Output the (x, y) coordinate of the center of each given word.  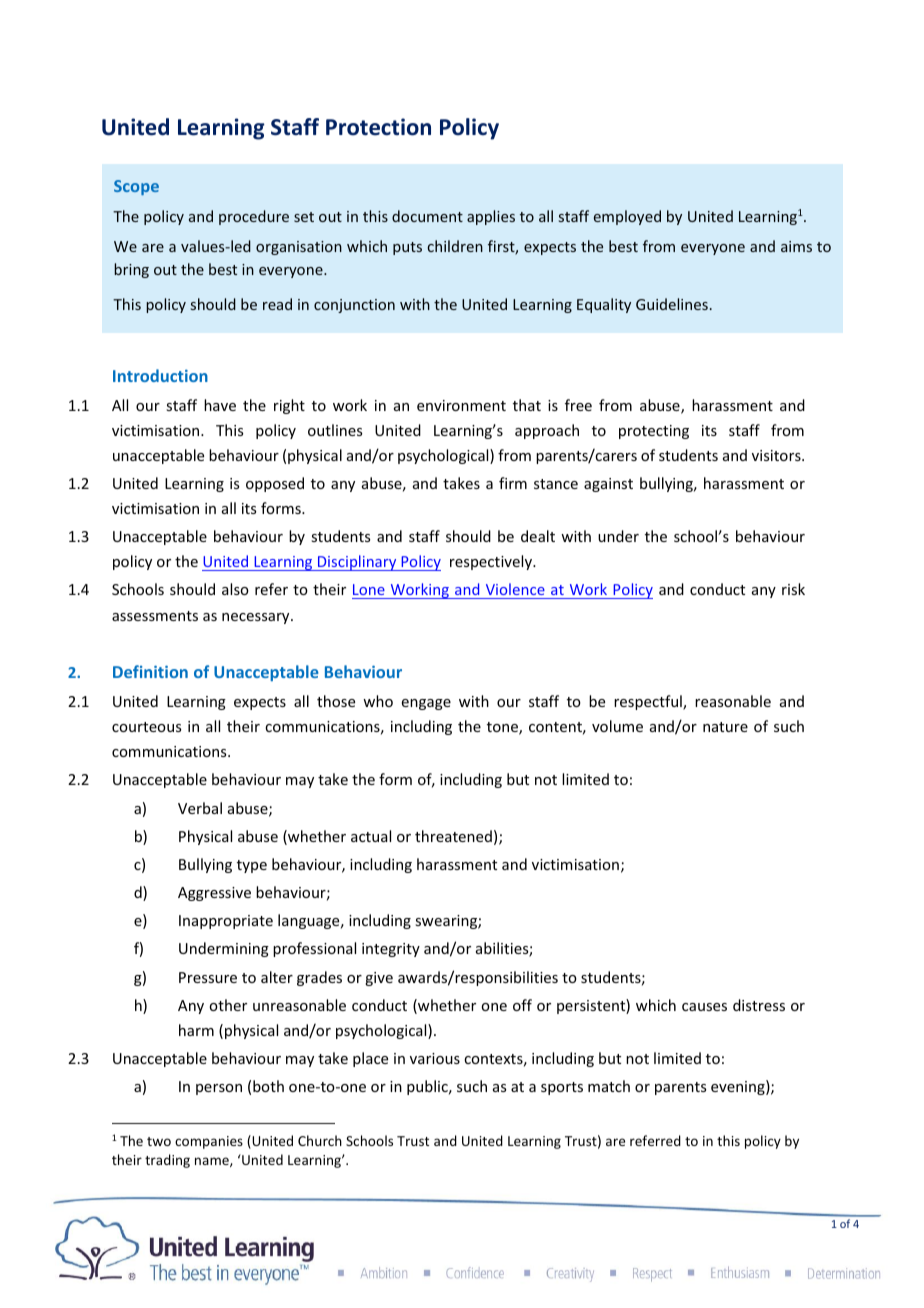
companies (209, 1142)
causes (704, 1007)
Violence (515, 591)
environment (461, 405)
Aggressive (214, 894)
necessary (257, 618)
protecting (654, 432)
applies (491, 217)
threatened (453, 836)
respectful (649, 702)
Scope (136, 187)
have (220, 405)
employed (627, 217)
